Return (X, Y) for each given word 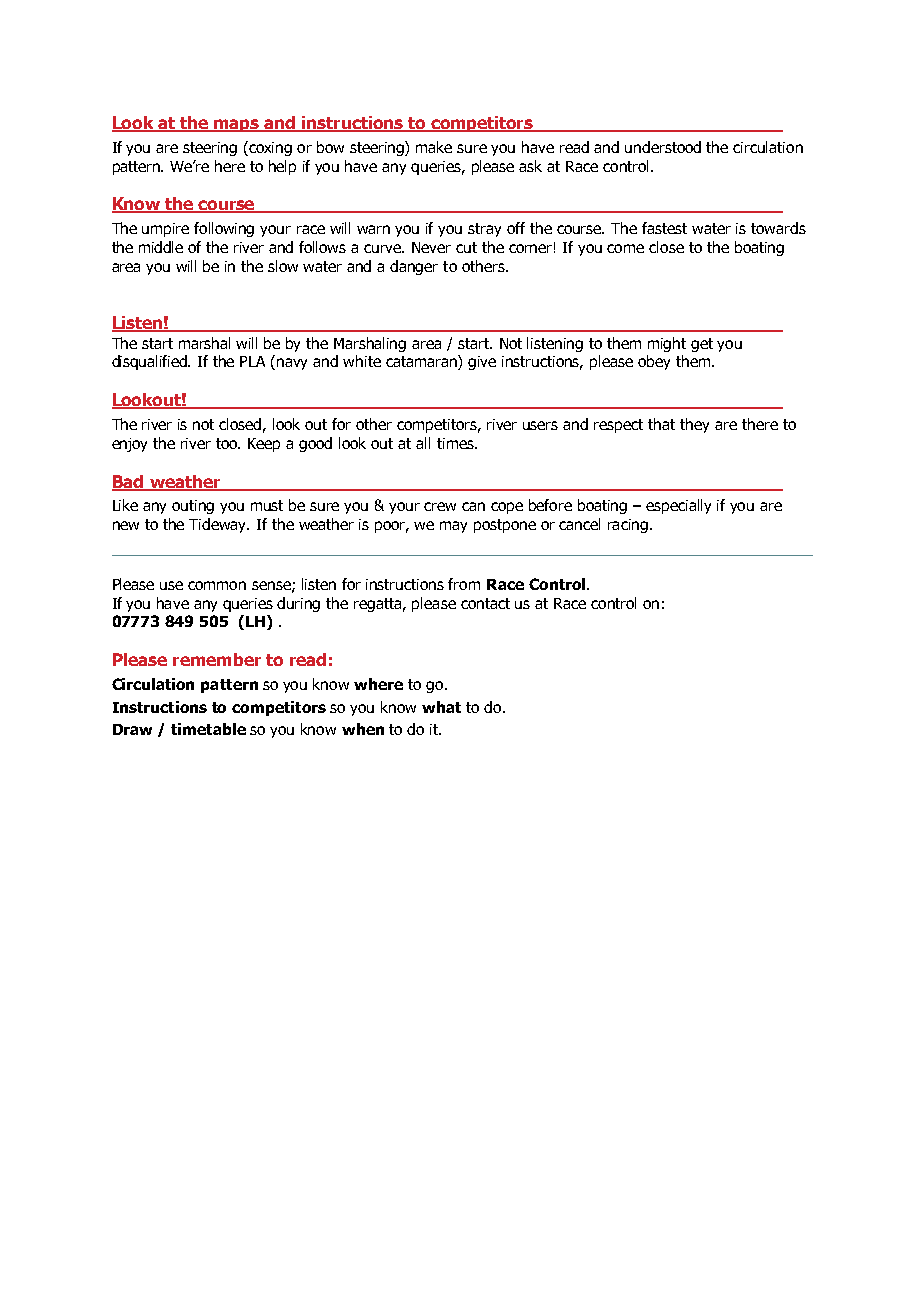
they (694, 425)
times (456, 443)
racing (629, 526)
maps (237, 125)
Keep (264, 445)
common (217, 585)
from (464, 584)
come (625, 248)
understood (663, 147)
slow (283, 266)
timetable (208, 729)
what (441, 707)
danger (414, 267)
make (434, 147)
